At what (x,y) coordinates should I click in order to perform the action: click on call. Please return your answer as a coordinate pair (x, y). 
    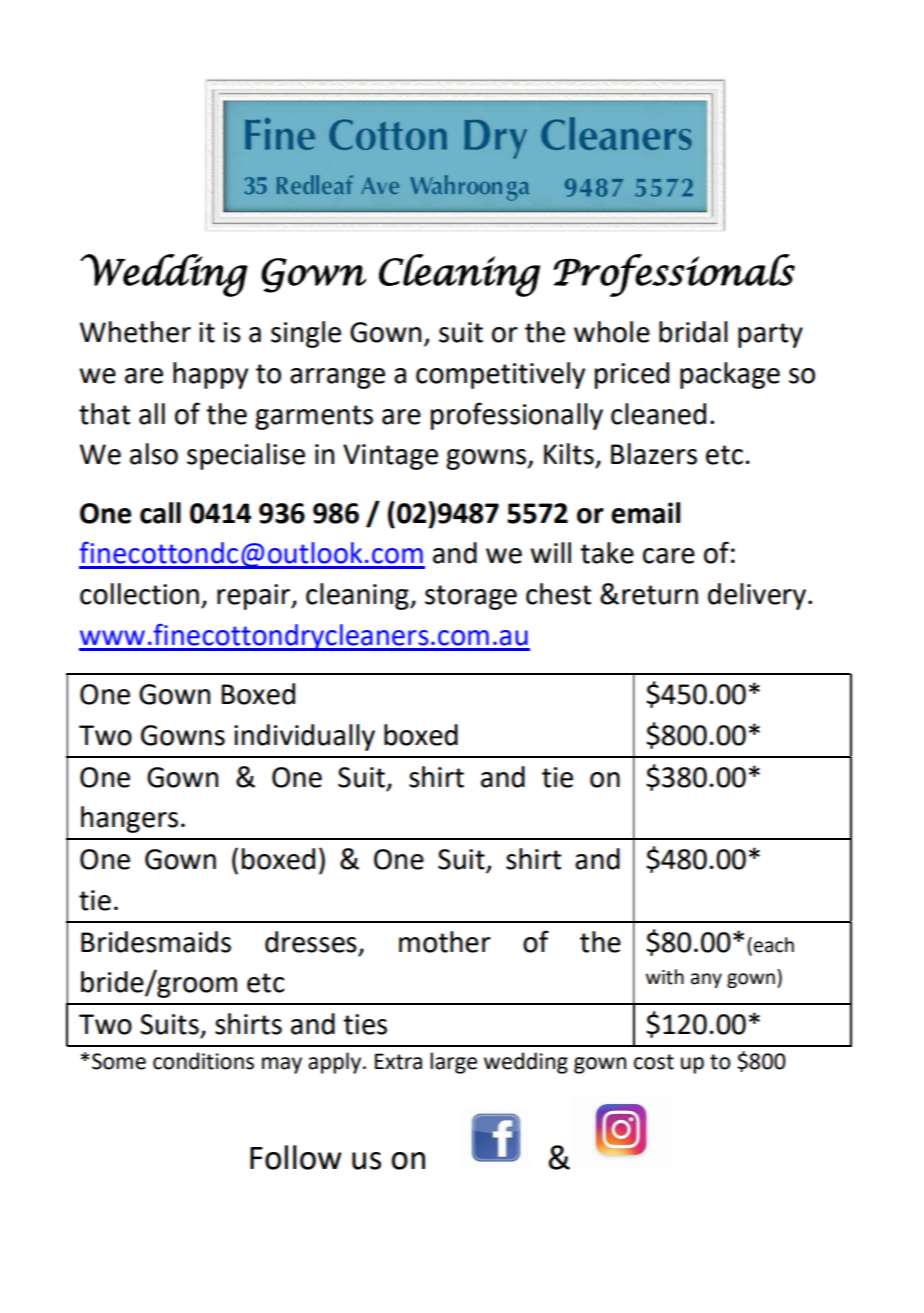
    Looking at the image, I should click on (160, 513).
